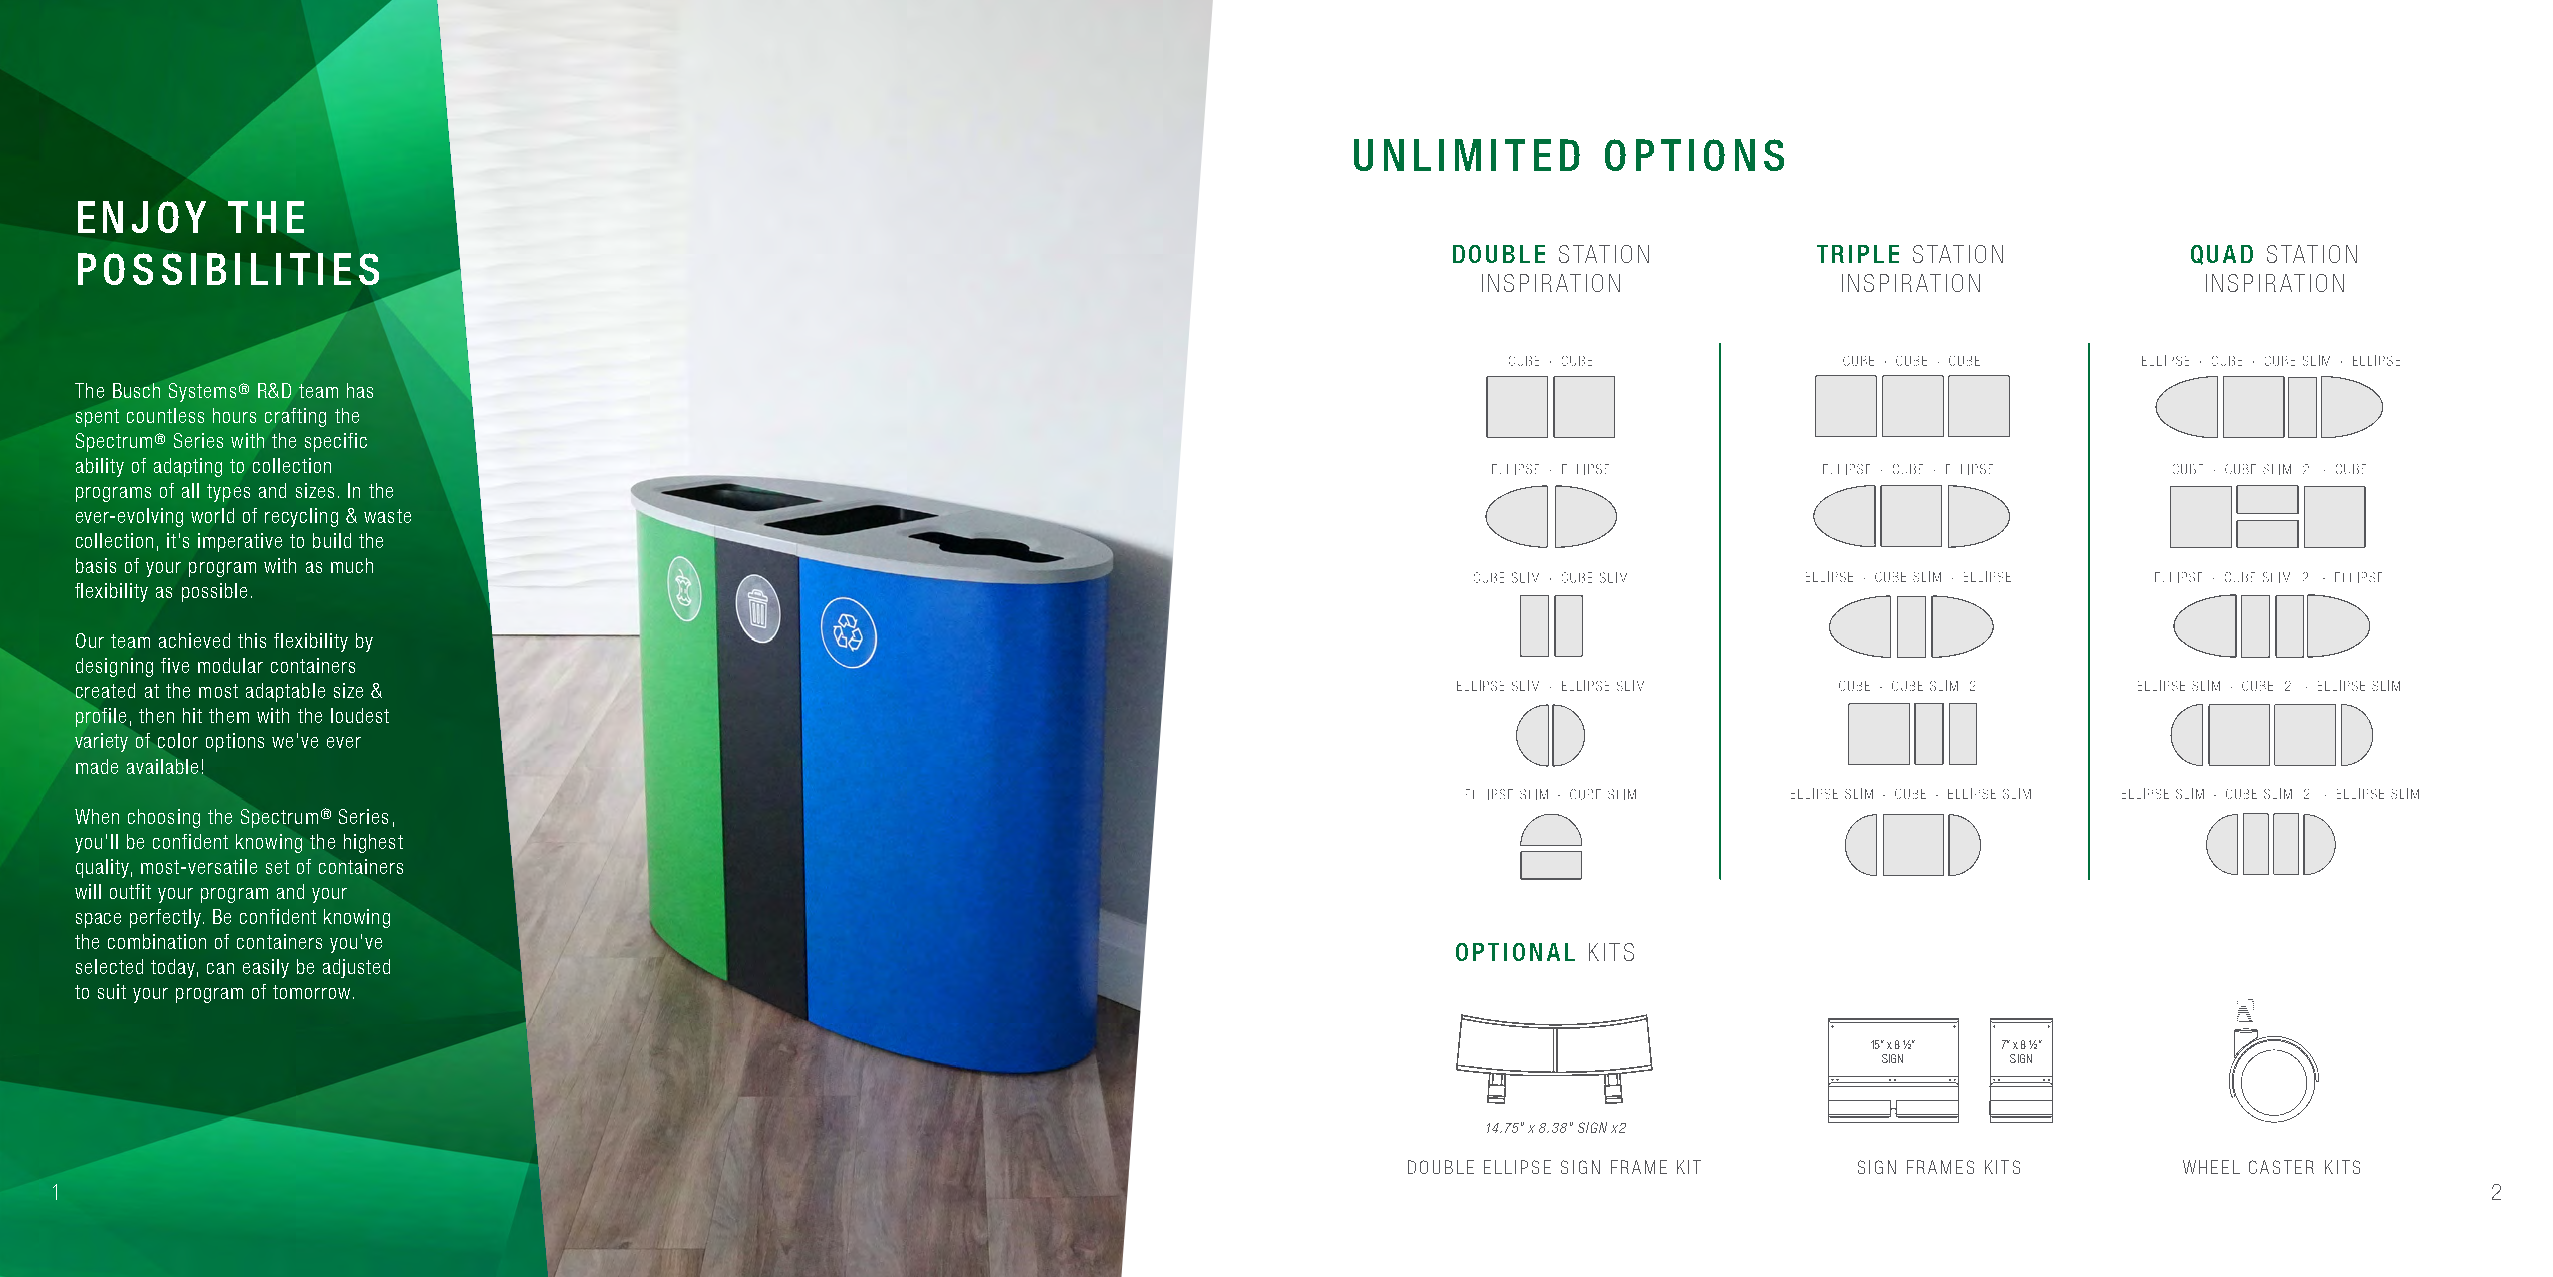 This document has width=2553, height=1277. I want to click on tomorrow, so click(311, 992).
